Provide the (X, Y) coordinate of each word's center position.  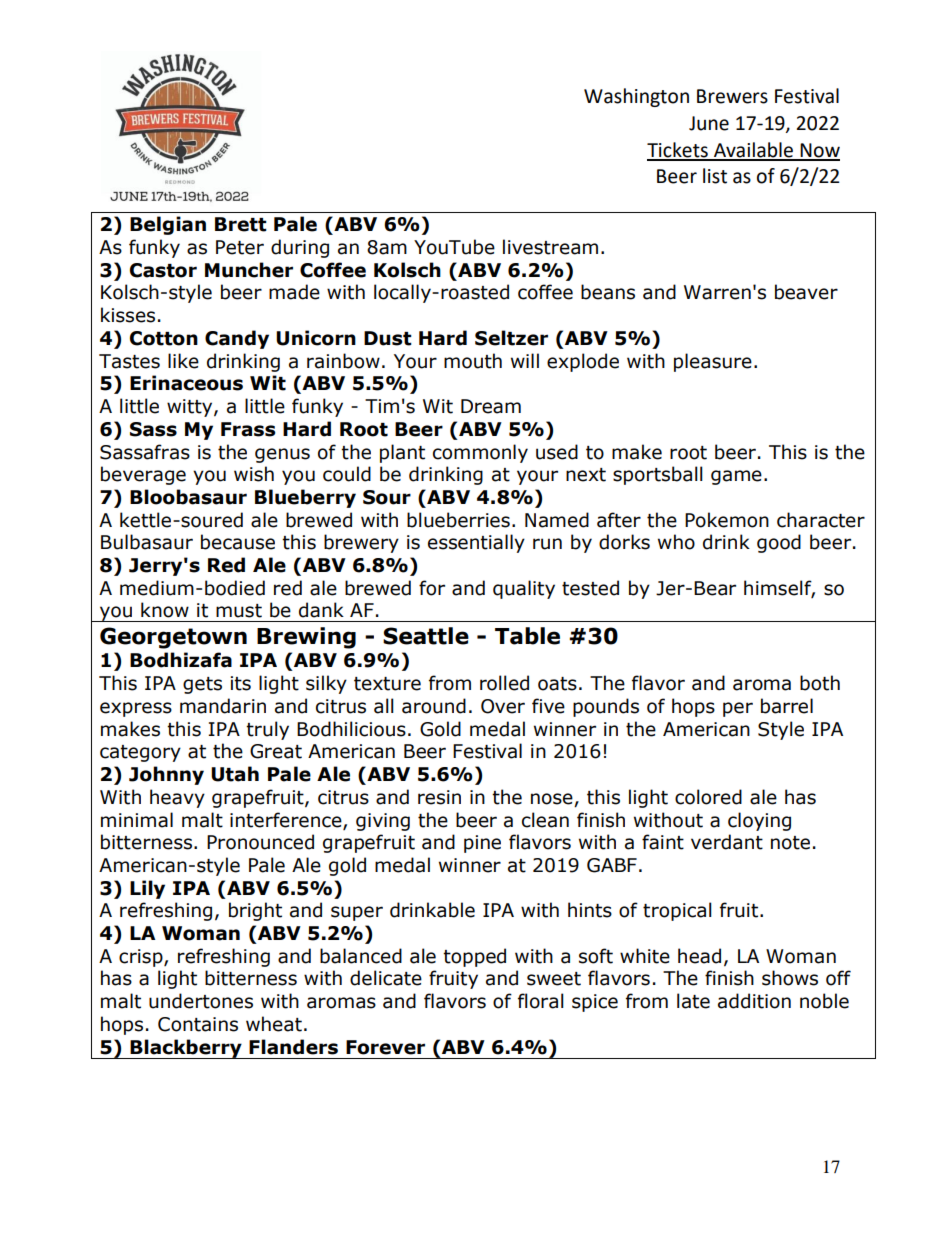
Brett (241, 224)
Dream (491, 406)
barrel (787, 706)
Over (503, 706)
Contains (198, 1024)
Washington (636, 97)
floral (541, 1001)
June (709, 123)
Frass (248, 429)
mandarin (223, 706)
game (736, 477)
